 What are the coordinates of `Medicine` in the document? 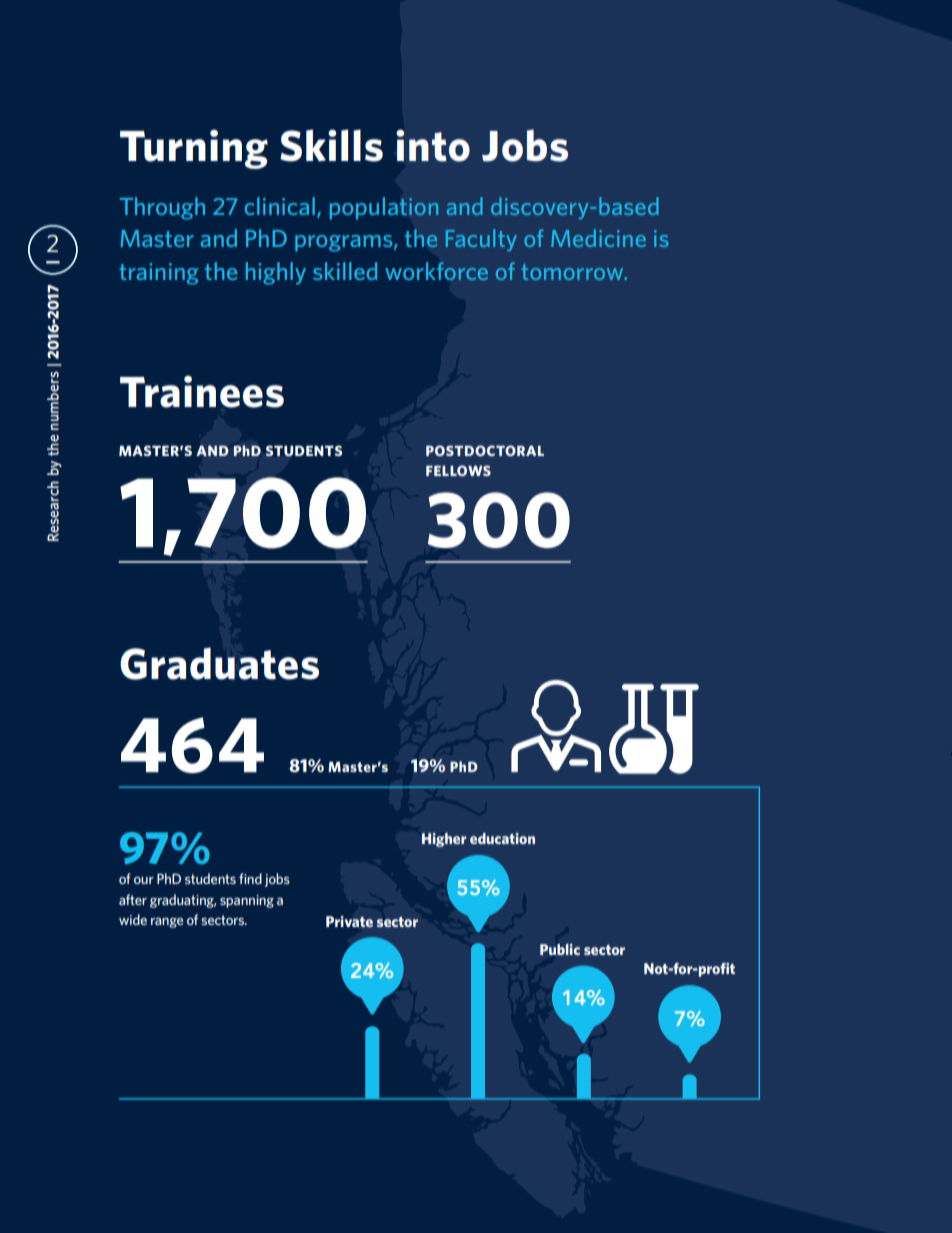 It's located at (598, 238).
